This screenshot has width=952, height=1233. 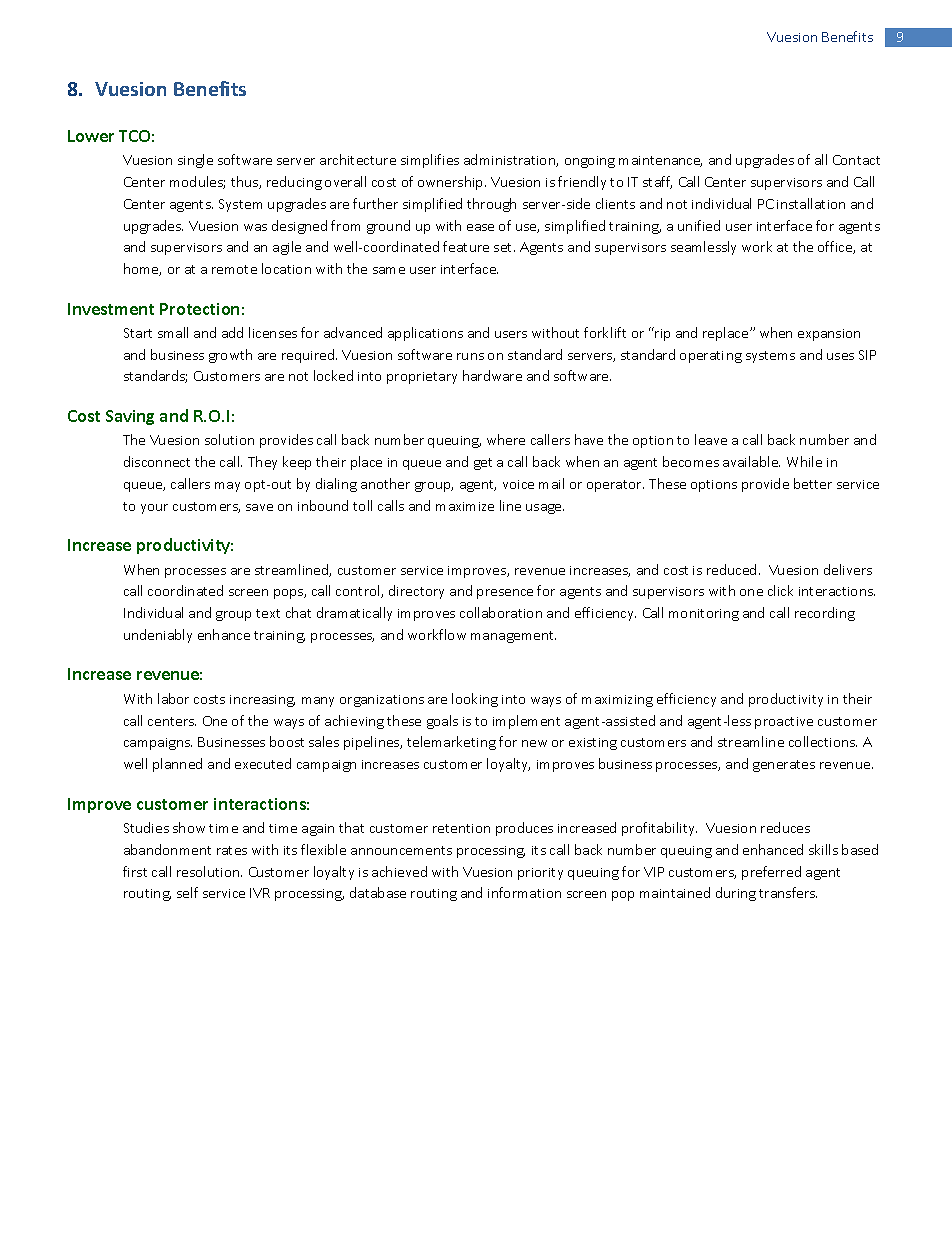 What do you see at coordinates (825, 614) in the screenshot?
I see `recording` at bounding box center [825, 614].
